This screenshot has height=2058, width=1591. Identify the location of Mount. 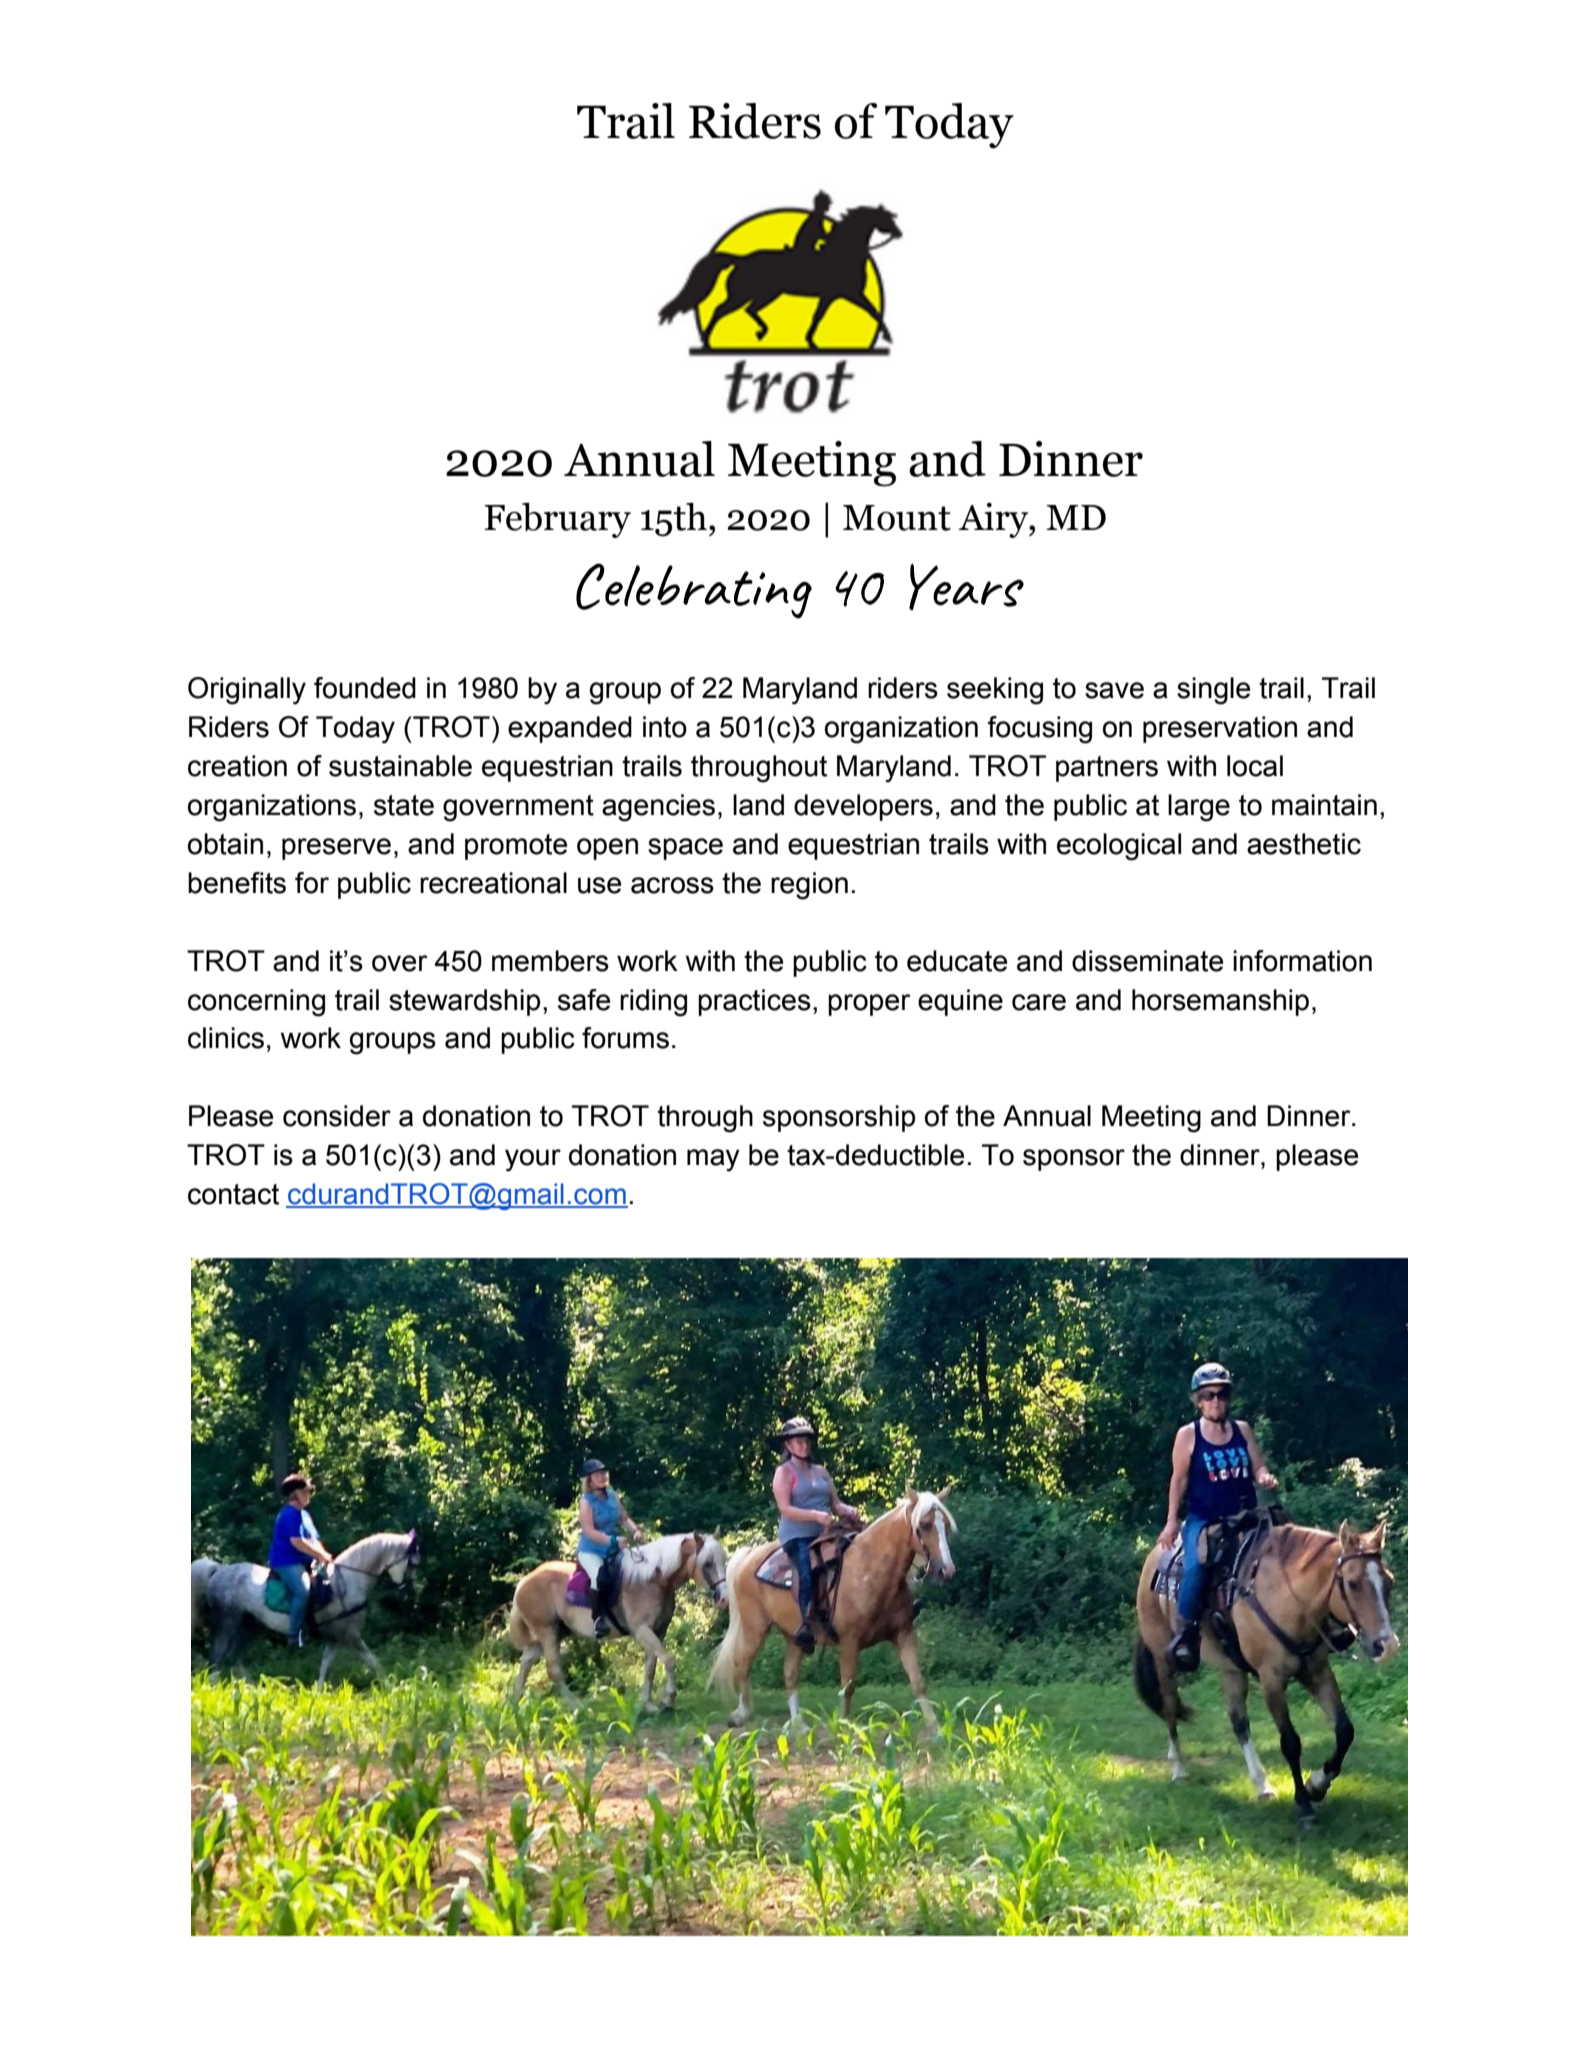
(897, 518).
